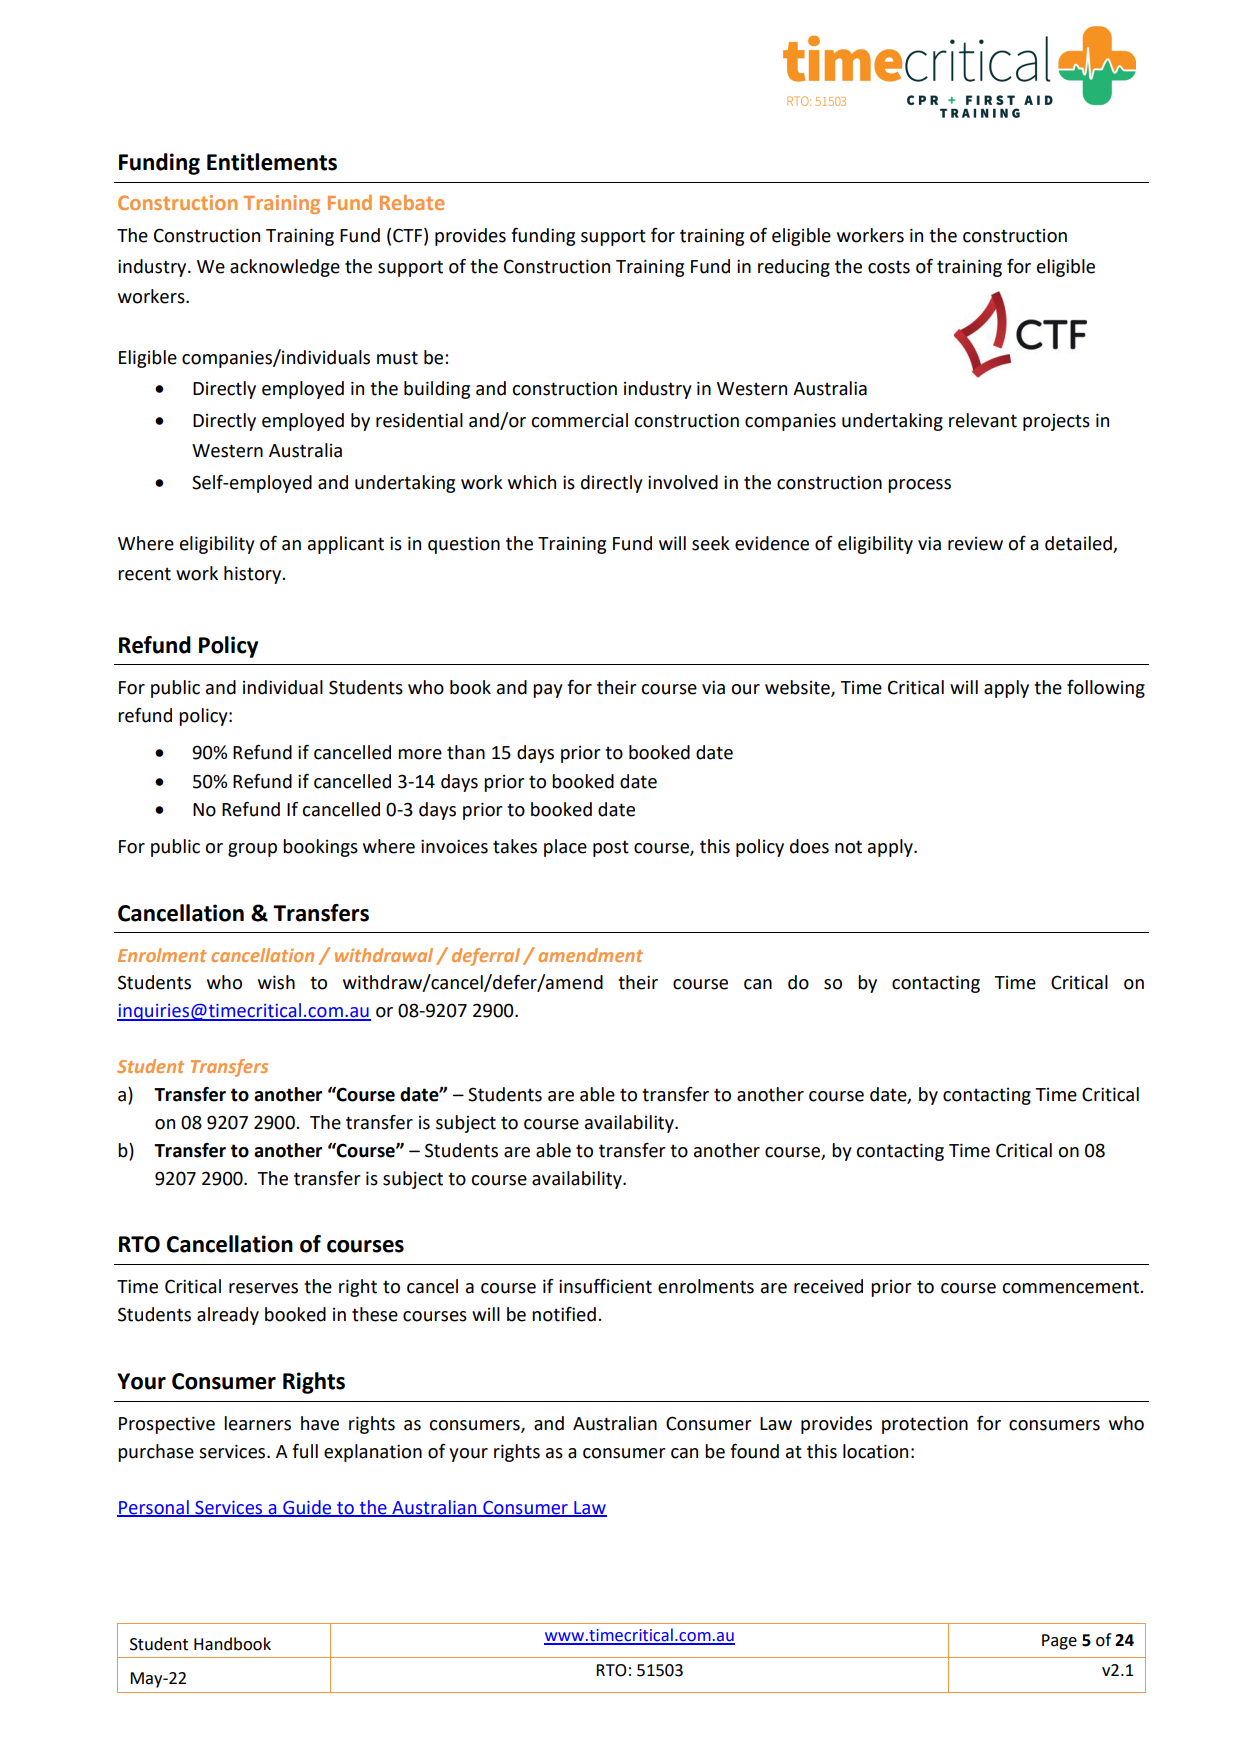 The image size is (1234, 1746). I want to click on commencement, so click(1071, 1287).
